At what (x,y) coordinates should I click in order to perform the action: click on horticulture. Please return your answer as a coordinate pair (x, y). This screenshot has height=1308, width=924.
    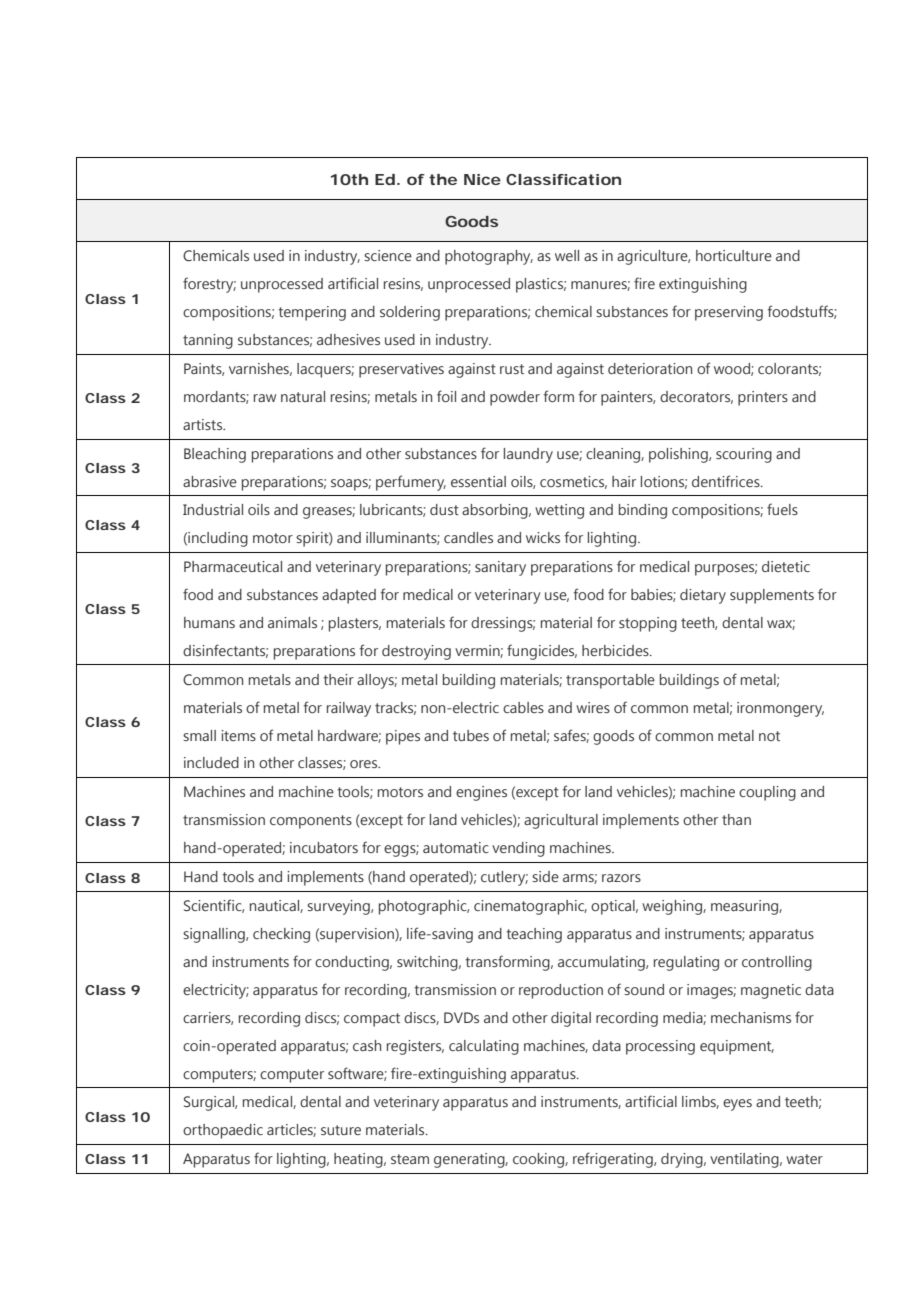
    Looking at the image, I should click on (734, 255).
